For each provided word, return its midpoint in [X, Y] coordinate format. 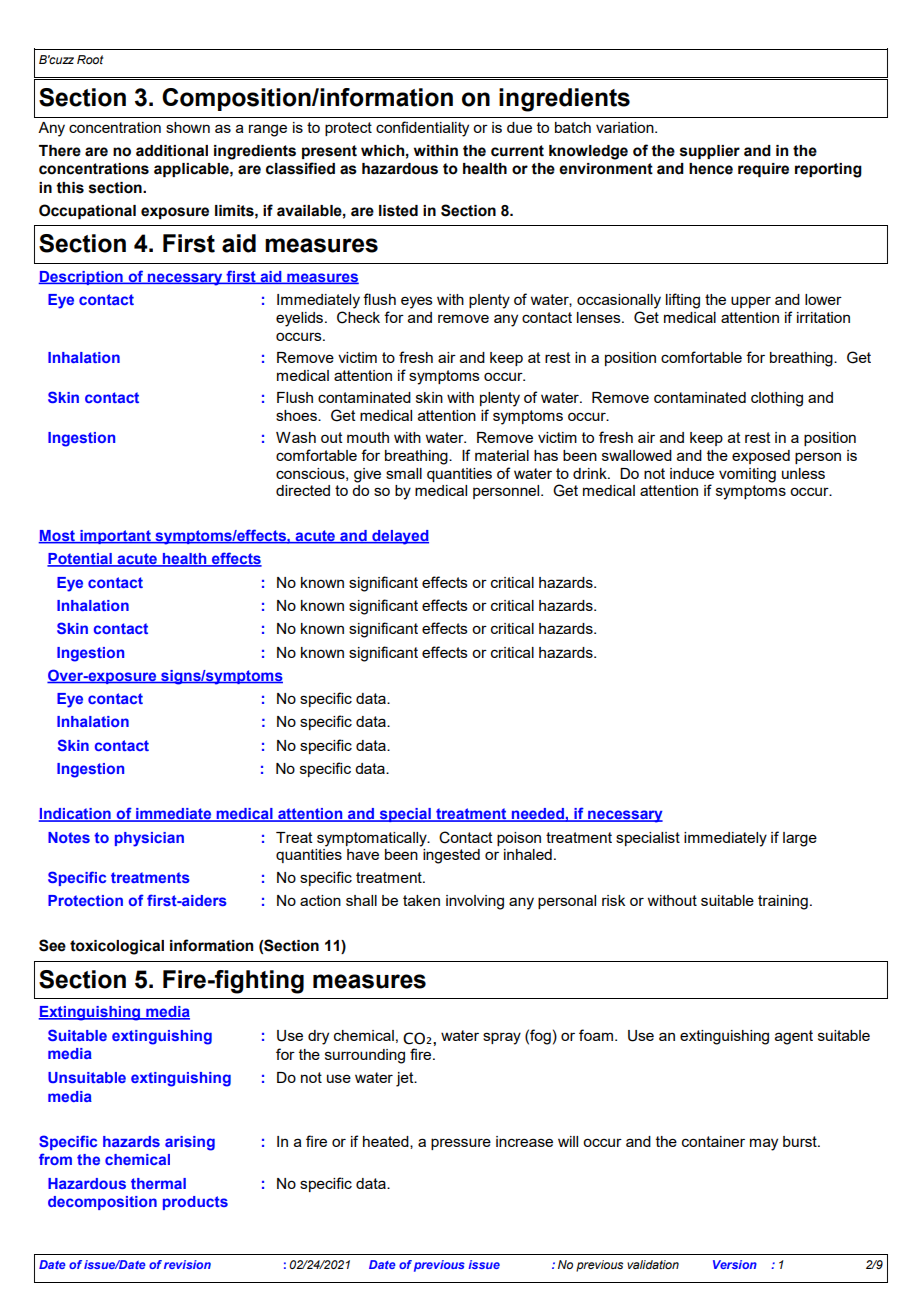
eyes [417, 302]
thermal [158, 1183]
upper [751, 302]
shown [188, 127]
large [800, 839]
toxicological [117, 947]
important [115, 537]
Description [82, 278]
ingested [451, 856]
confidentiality [422, 129]
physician [149, 839]
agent [794, 1037]
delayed [399, 537]
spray [502, 1038]
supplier [710, 152]
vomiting [747, 475]
